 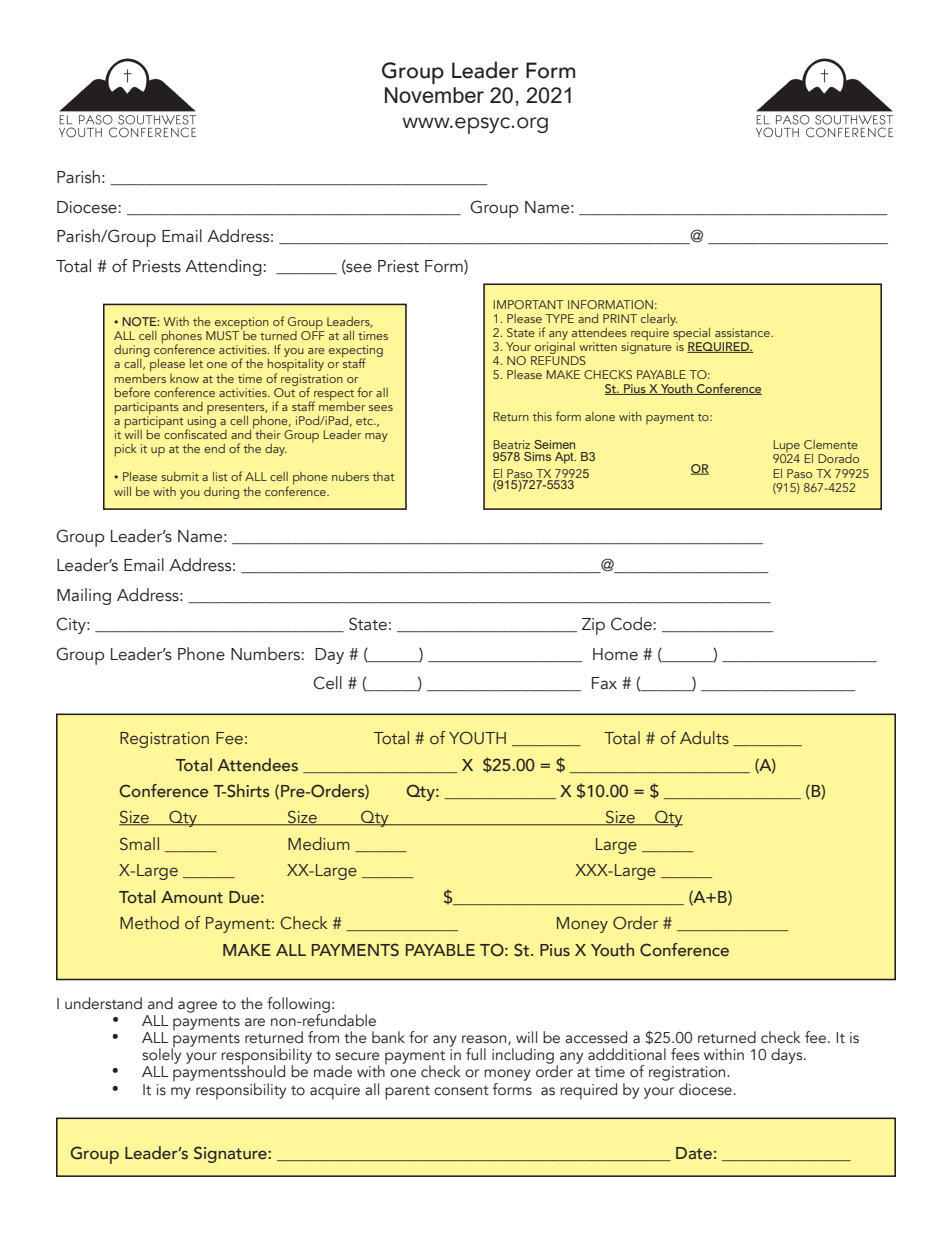 I want to click on Mailing, so click(x=84, y=596).
